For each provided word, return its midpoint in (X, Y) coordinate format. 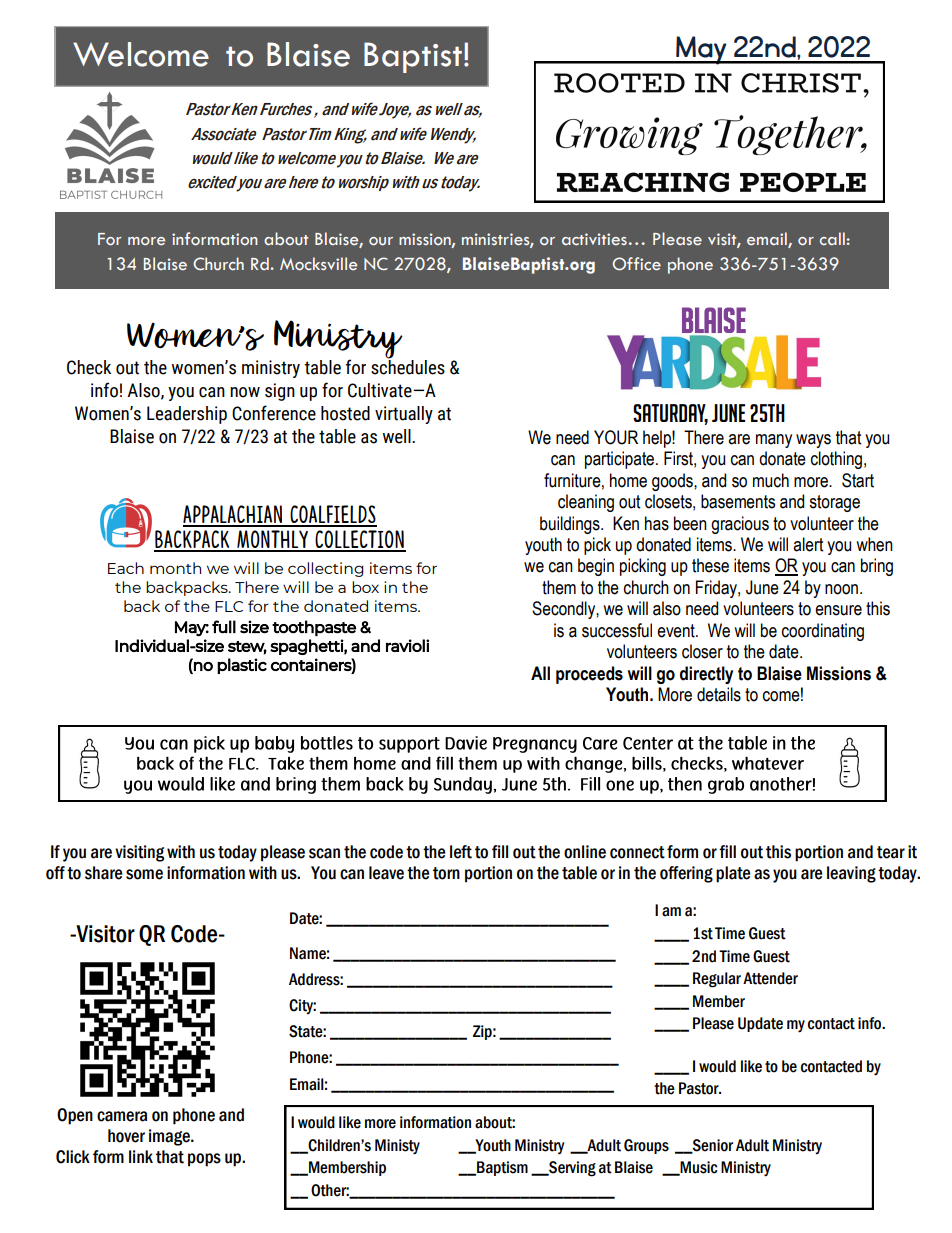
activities (594, 239)
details (719, 694)
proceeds (589, 675)
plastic (242, 666)
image (170, 1137)
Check (89, 367)
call (832, 238)
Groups (646, 1146)
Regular (717, 980)
